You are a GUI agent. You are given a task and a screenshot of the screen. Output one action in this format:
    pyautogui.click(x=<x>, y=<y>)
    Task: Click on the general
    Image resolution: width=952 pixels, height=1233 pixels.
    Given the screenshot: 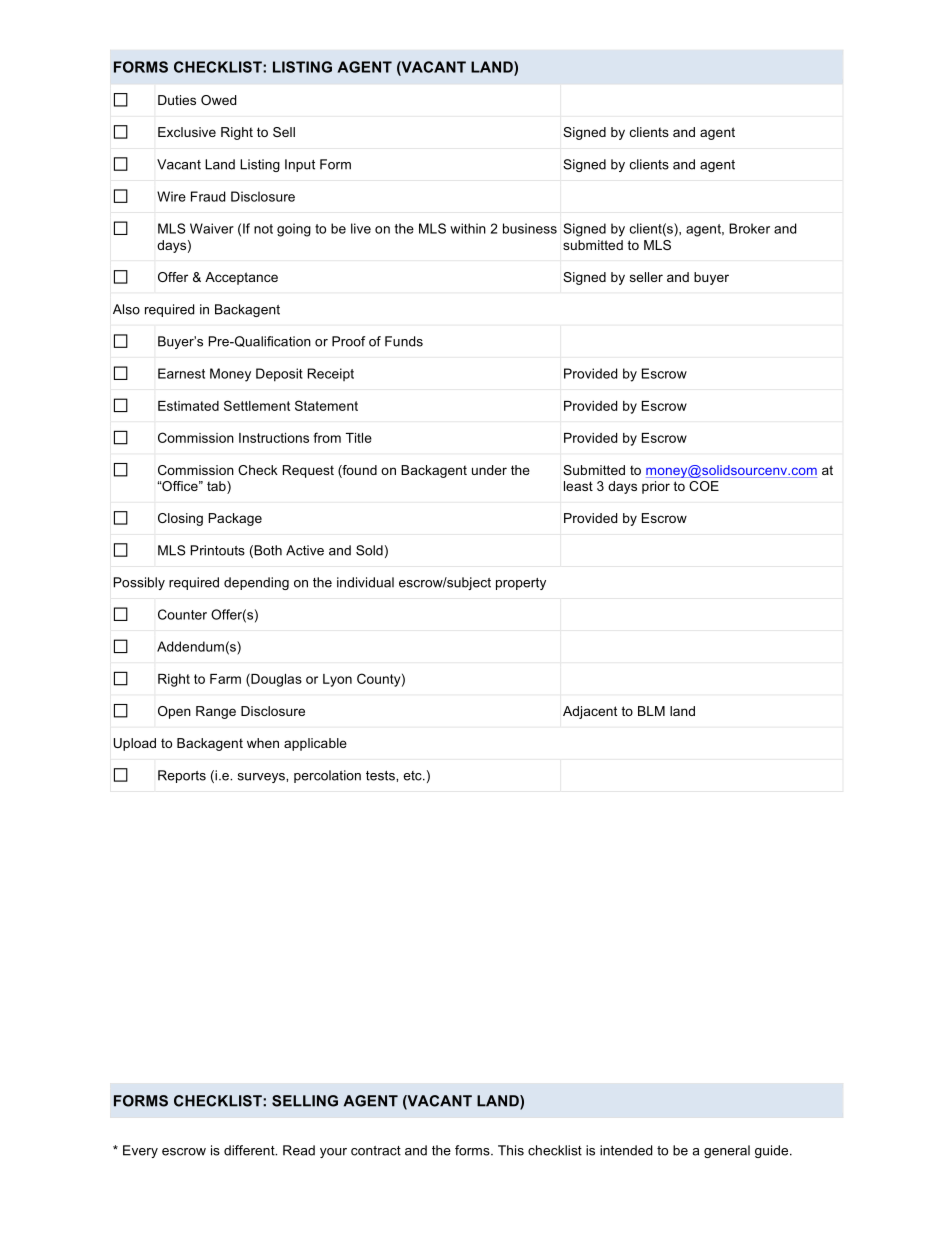 What is the action you would take?
    pyautogui.click(x=727, y=1151)
